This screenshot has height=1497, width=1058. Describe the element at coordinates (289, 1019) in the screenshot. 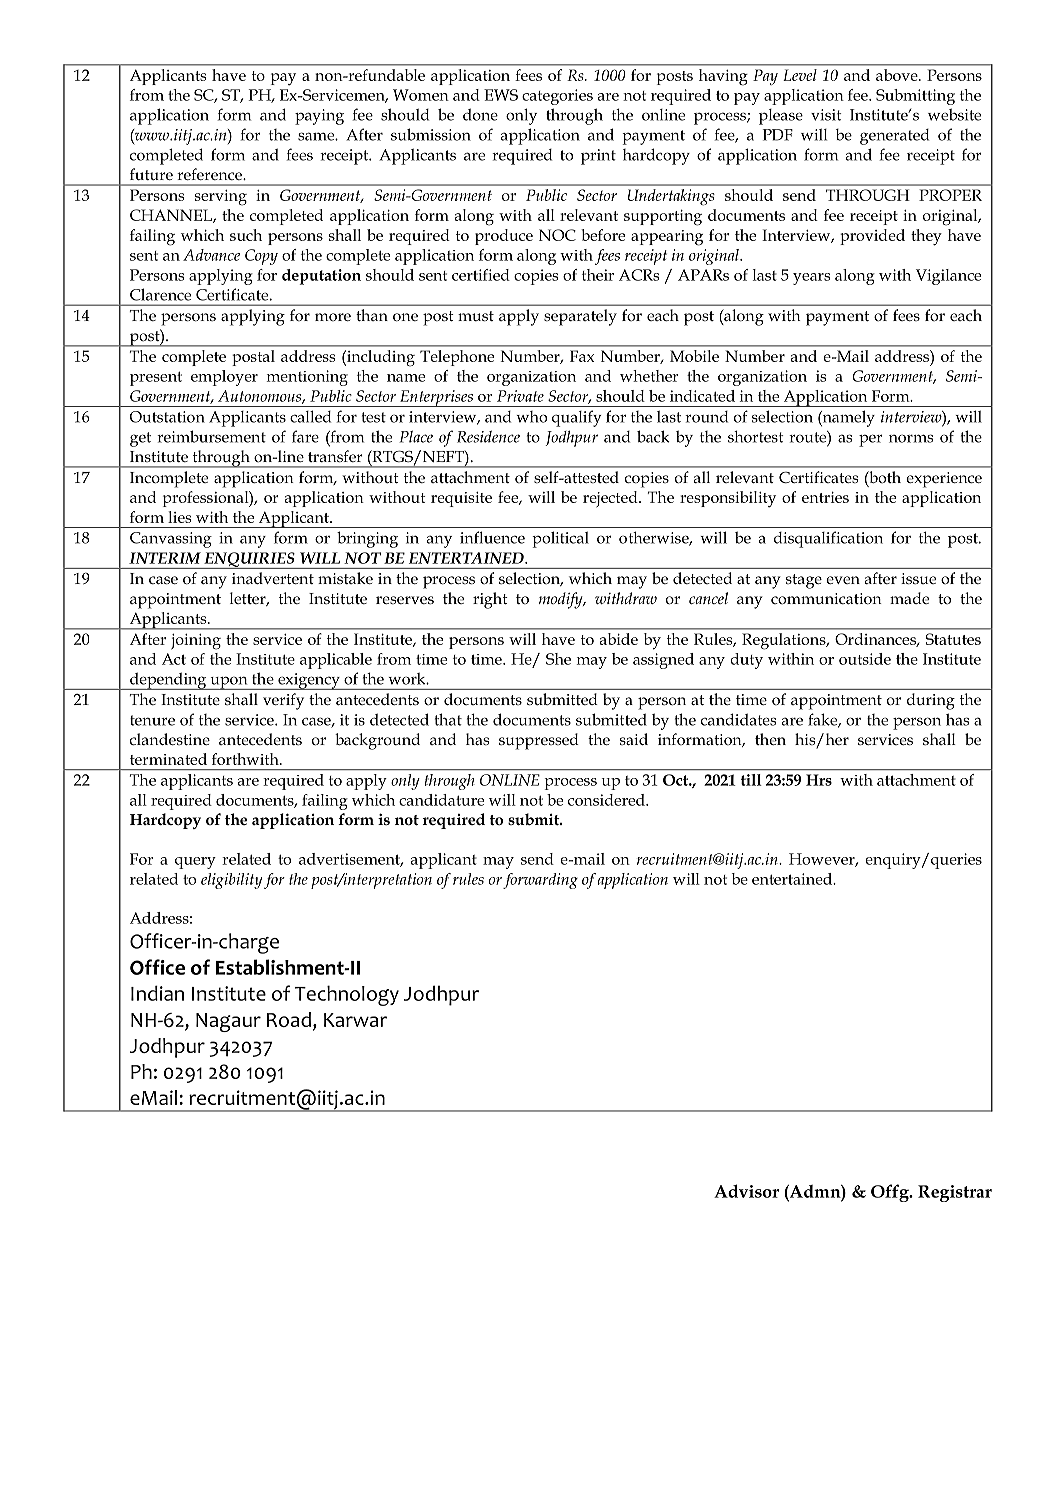

I see `Road` at that location.
